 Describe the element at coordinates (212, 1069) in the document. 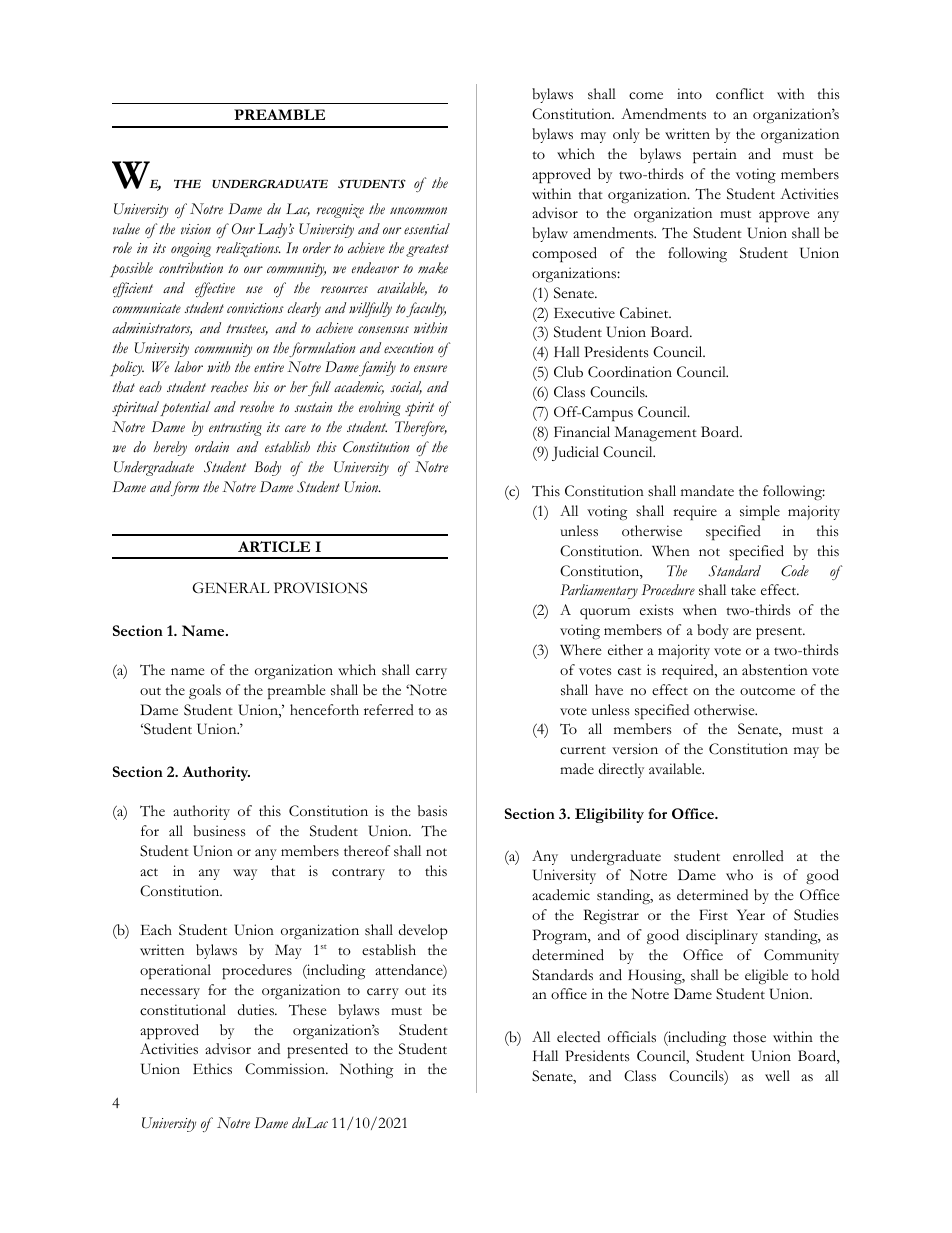

I see `Ethics` at that location.
